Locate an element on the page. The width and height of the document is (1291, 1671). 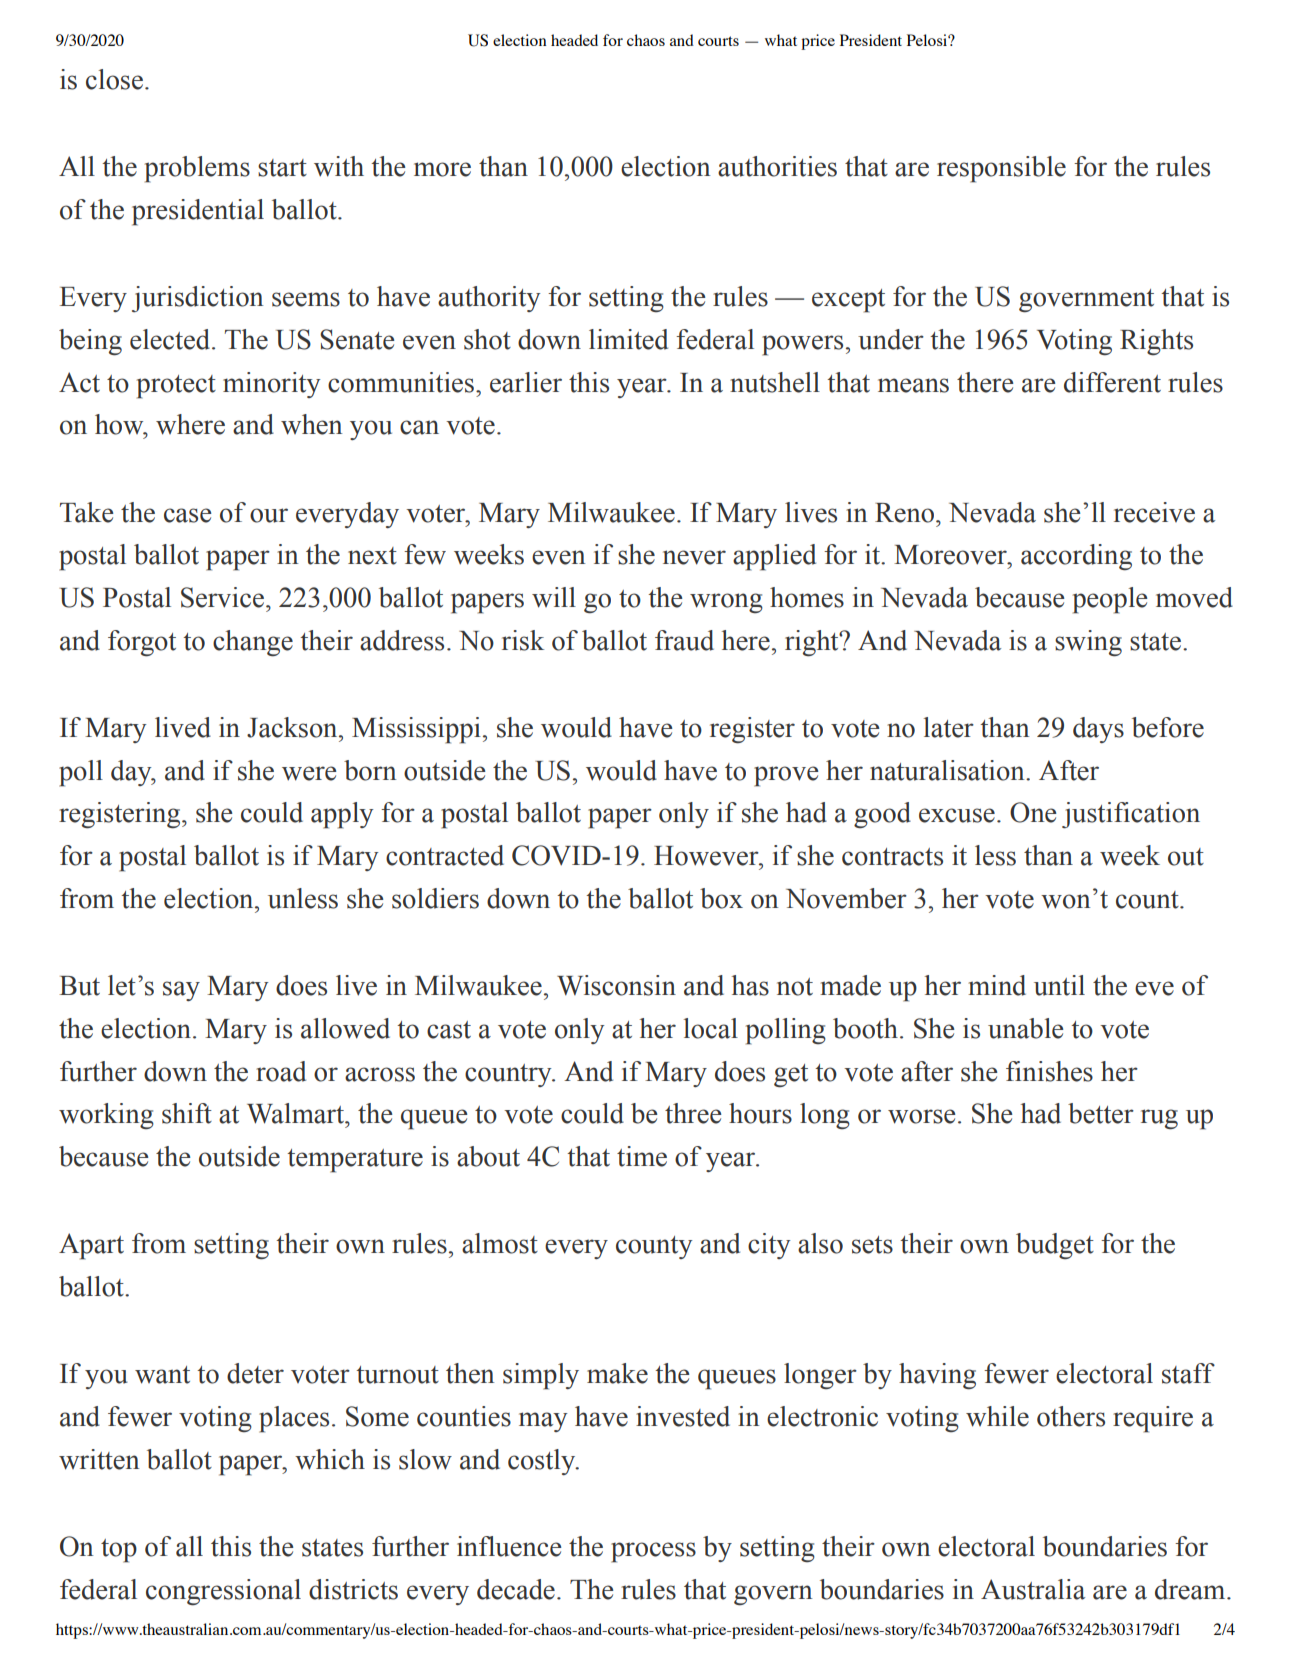
authorities is located at coordinates (777, 166).
